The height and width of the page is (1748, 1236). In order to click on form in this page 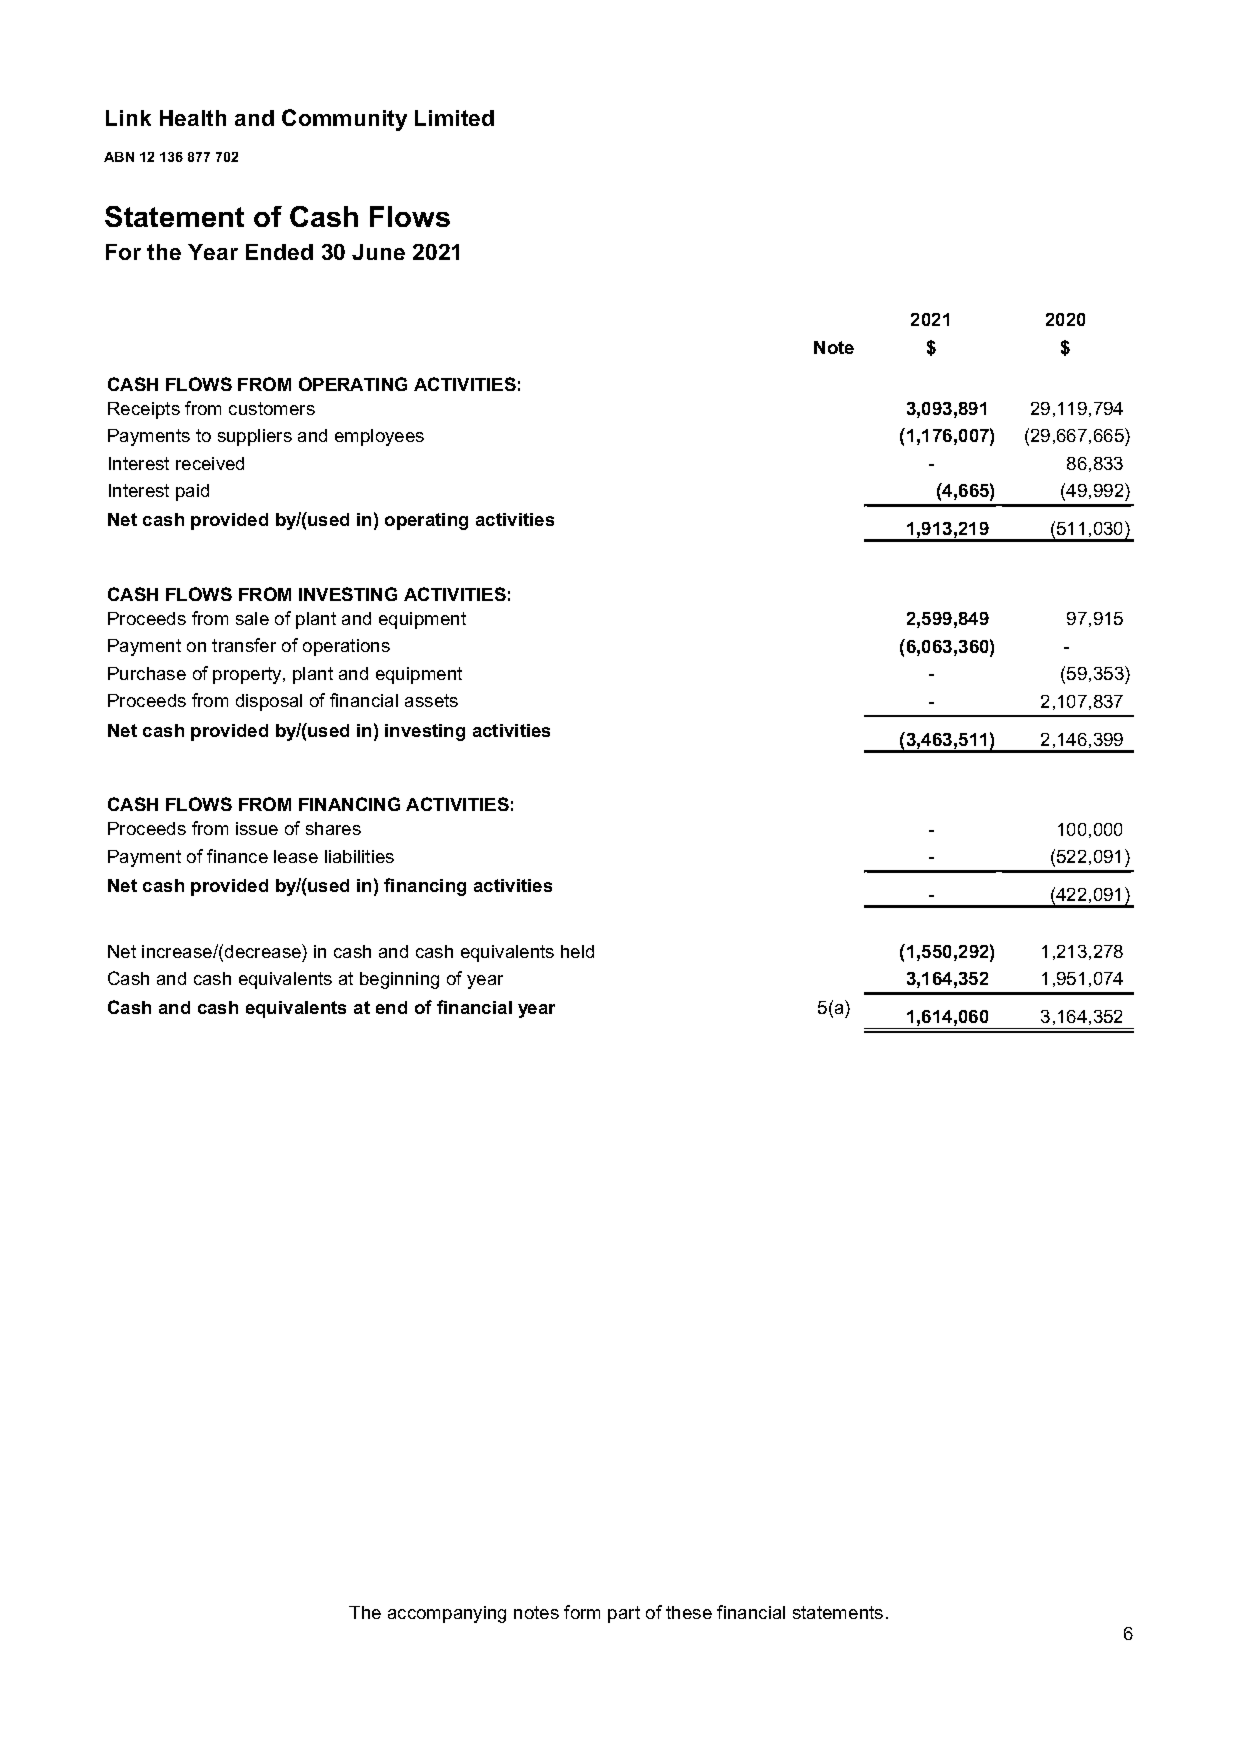, I will do `click(582, 1612)`.
